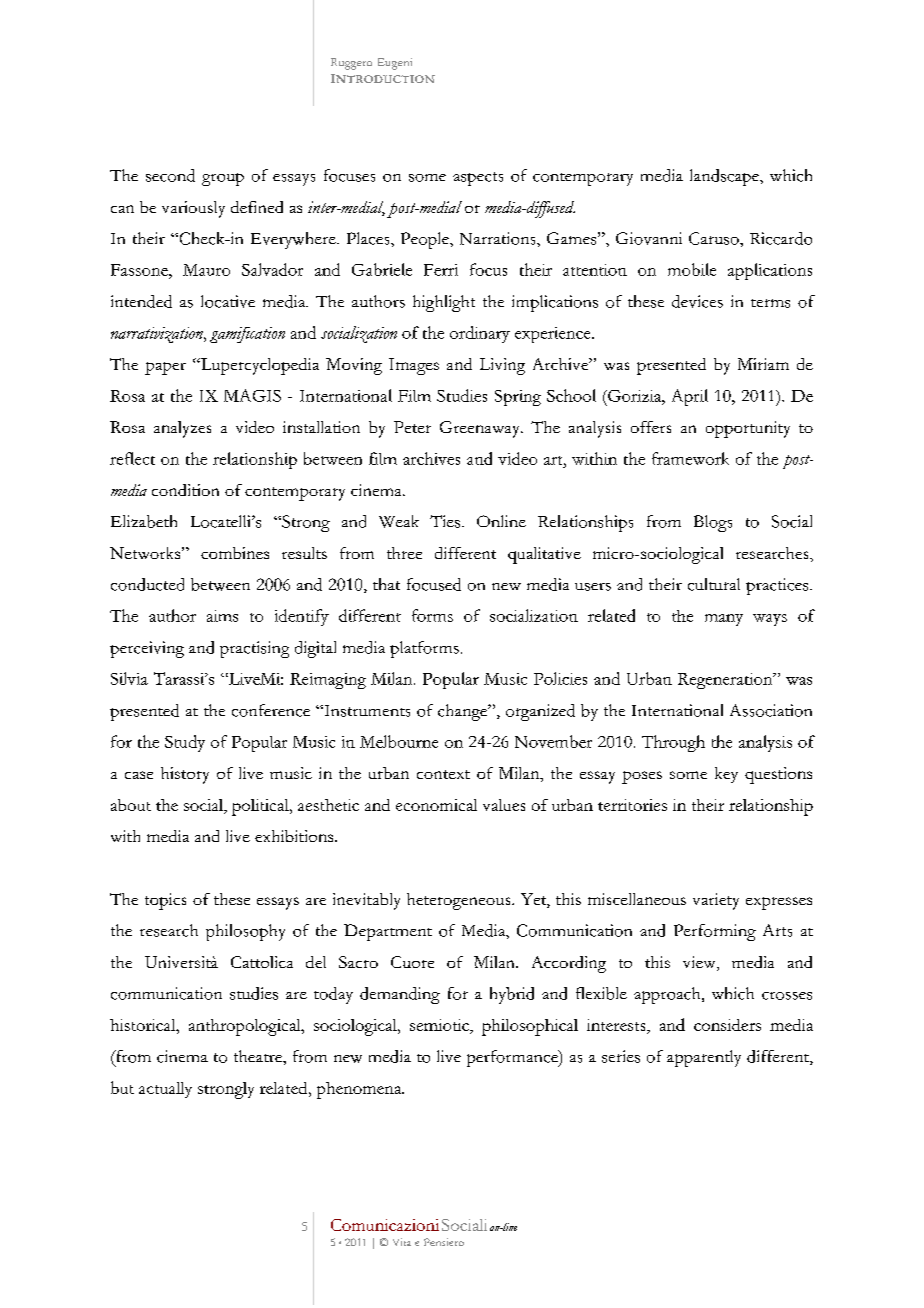 The height and width of the document is (1308, 924). Describe the element at coordinates (247, 335) in the document. I see `gamification` at that location.
